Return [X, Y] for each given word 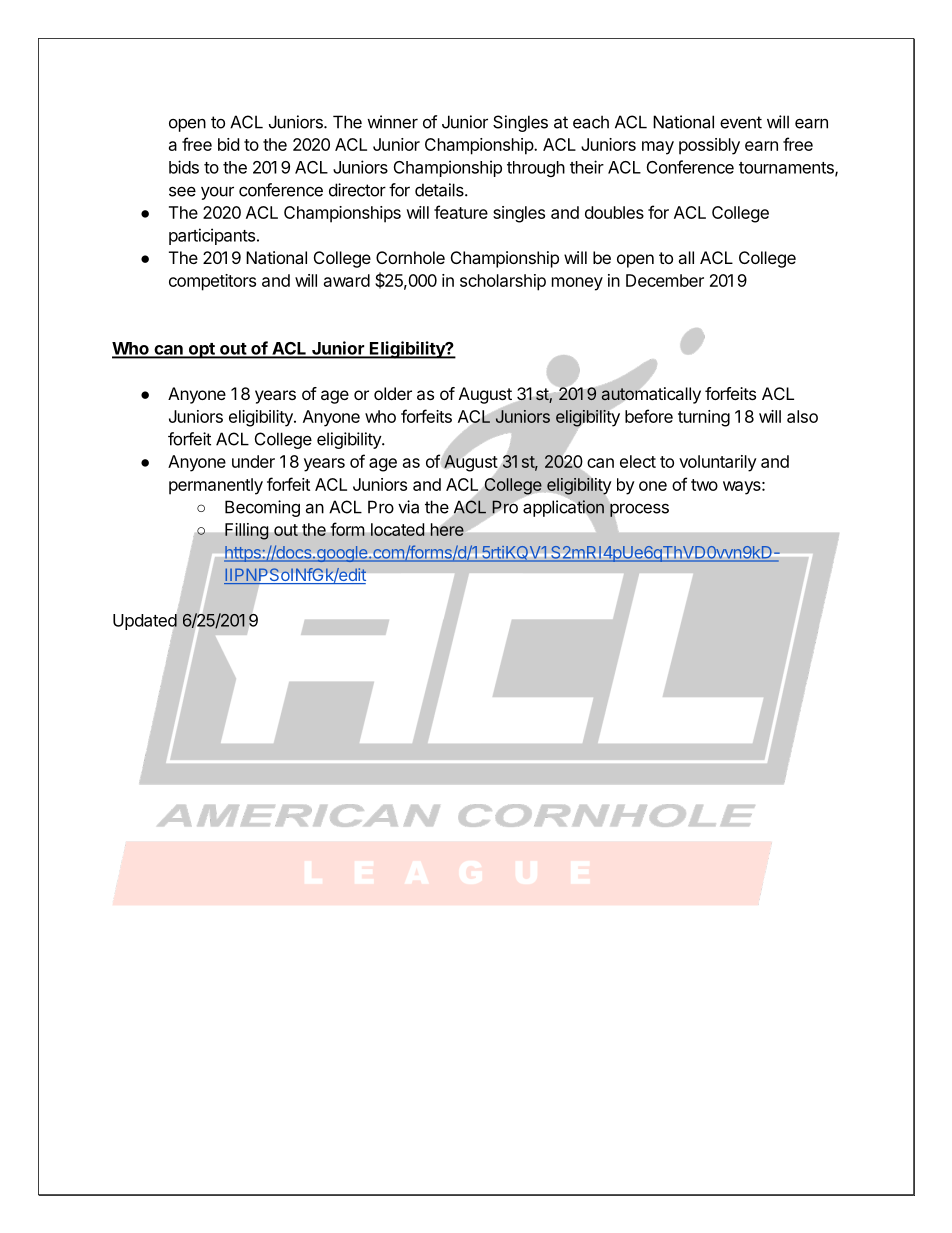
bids [184, 167]
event [741, 122]
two [704, 485]
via [408, 507]
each [591, 122]
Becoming [262, 508]
